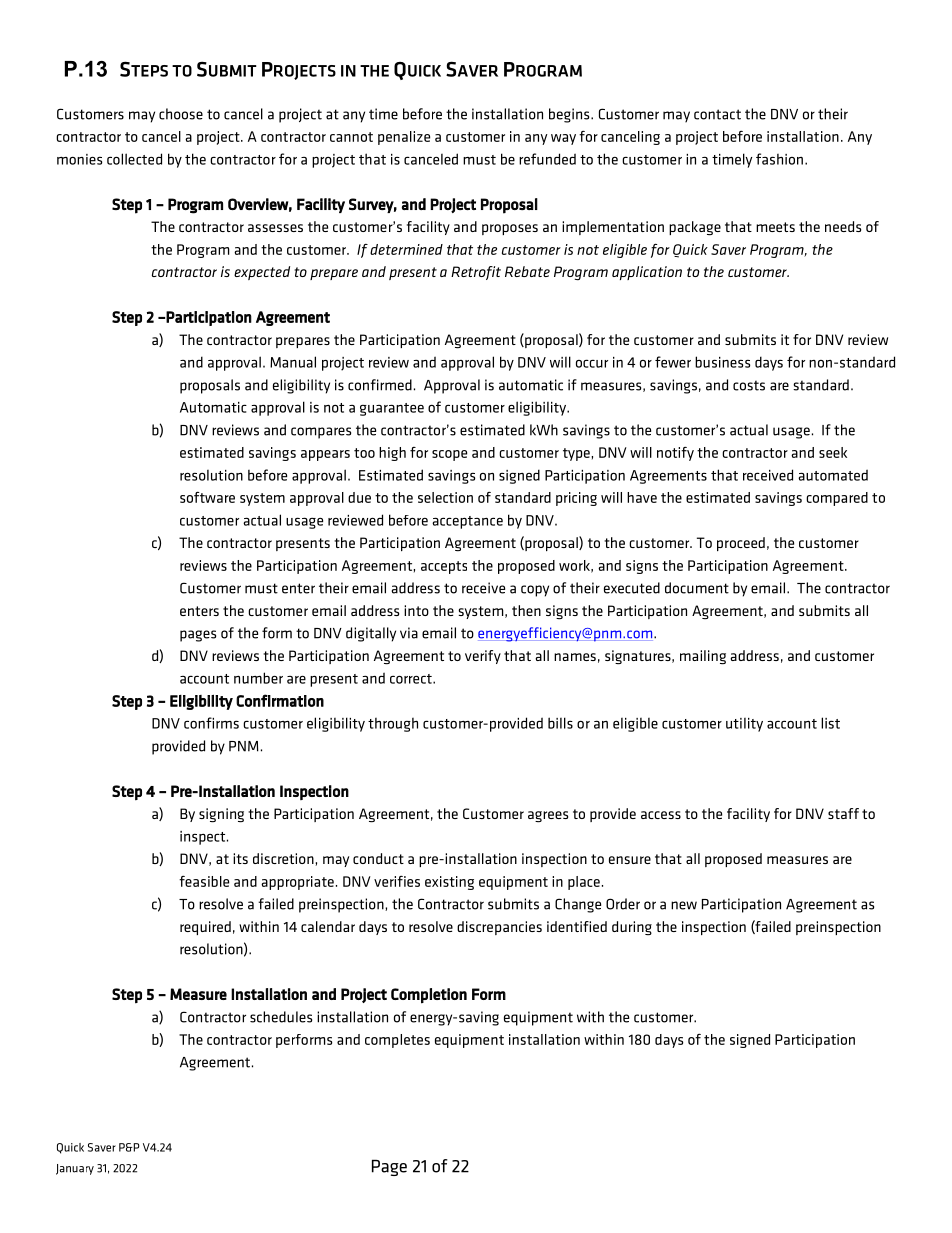 Image resolution: width=952 pixels, height=1233 pixels. What do you see at coordinates (134, 159) in the image?
I see `collected` at bounding box center [134, 159].
